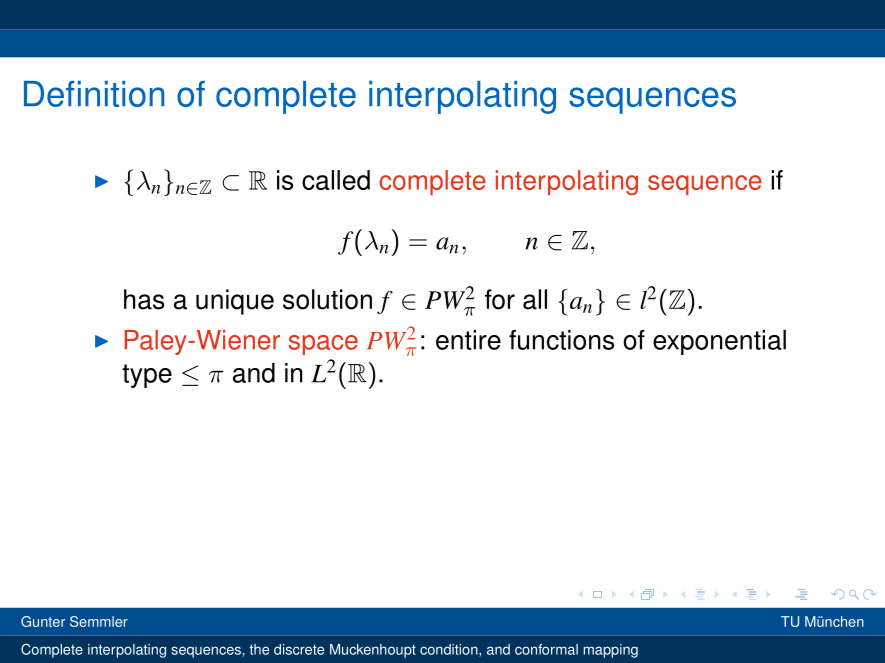  I want to click on discrete, so click(299, 649).
